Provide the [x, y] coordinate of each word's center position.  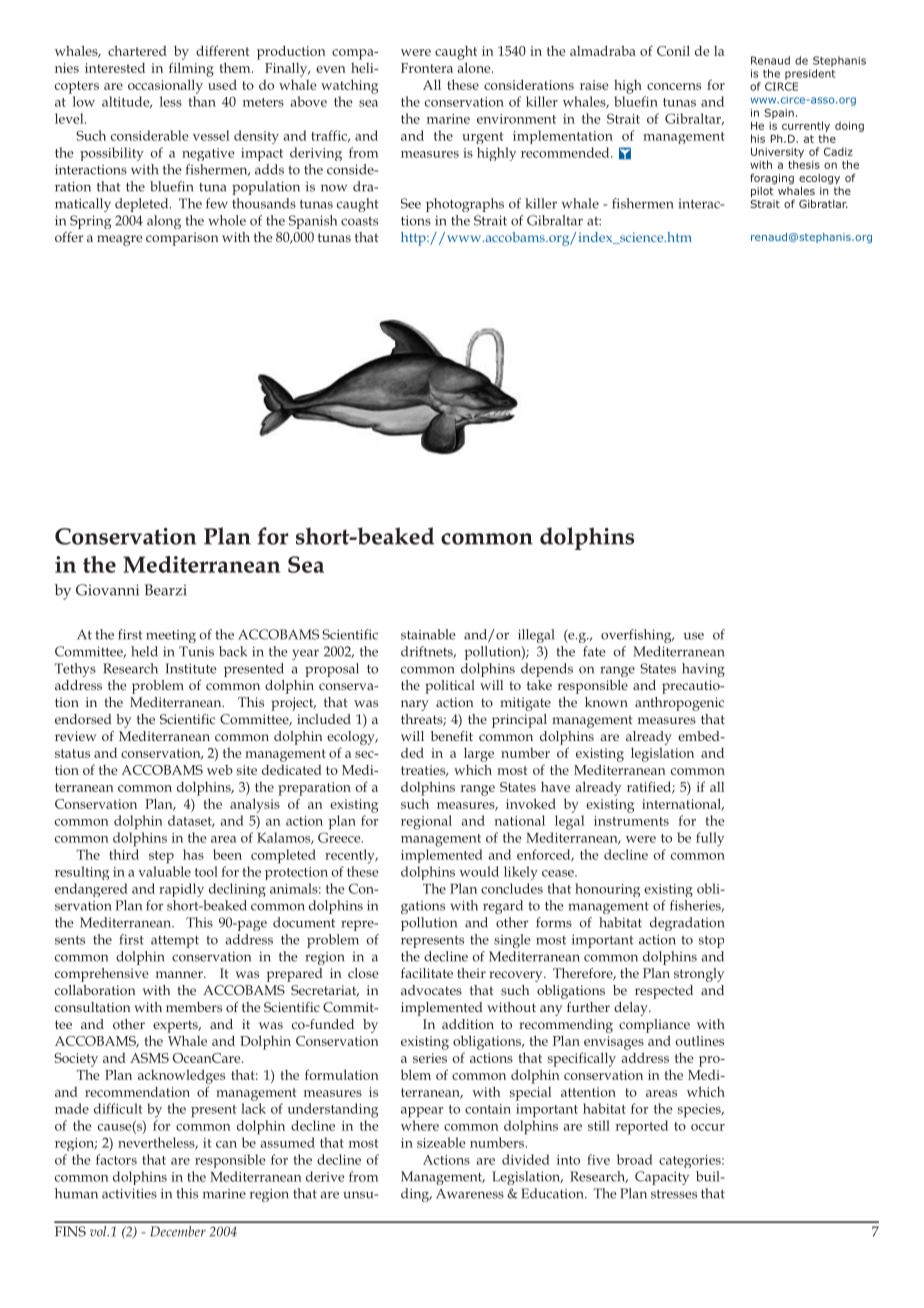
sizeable [441, 1142]
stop [711, 942]
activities [129, 1193]
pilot [762, 192]
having [703, 670]
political [450, 687]
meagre [119, 240]
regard [503, 907]
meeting [171, 636]
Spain [779, 113]
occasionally [165, 86]
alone [475, 67]
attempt [175, 942]
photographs [465, 205]
